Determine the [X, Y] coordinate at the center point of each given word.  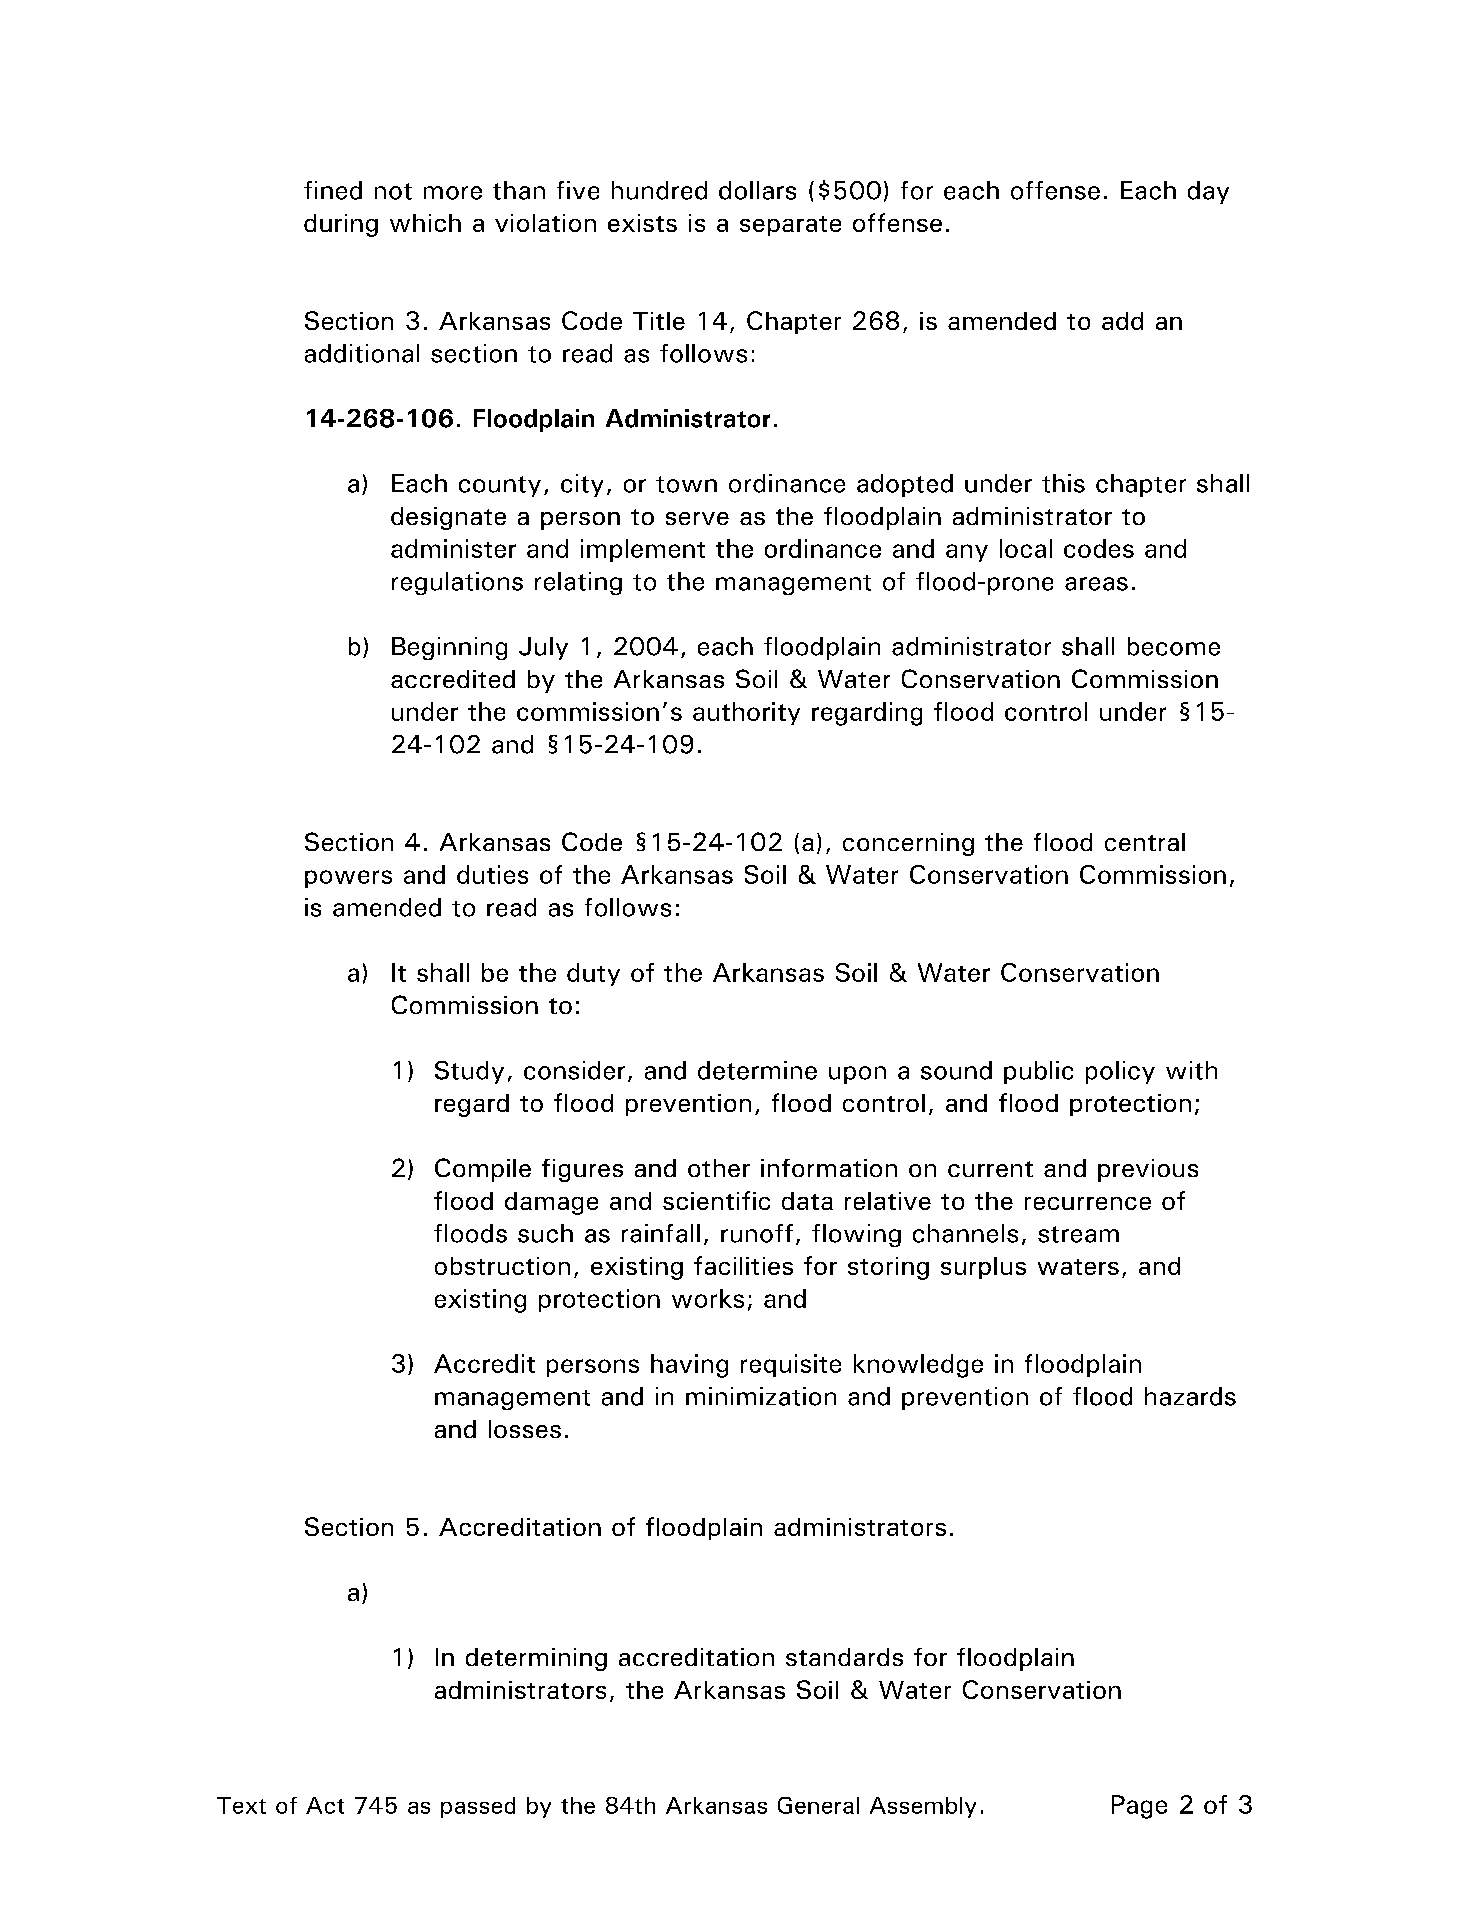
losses [525, 1429]
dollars [757, 190]
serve [697, 518]
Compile [483, 1170]
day [1208, 192]
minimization [761, 1396]
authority [746, 713]
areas [1096, 584]
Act [325, 1805]
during [341, 225]
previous [1148, 1170]
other [719, 1168]
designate [448, 518]
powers [348, 879]
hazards [1190, 1396]
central [1145, 842]
